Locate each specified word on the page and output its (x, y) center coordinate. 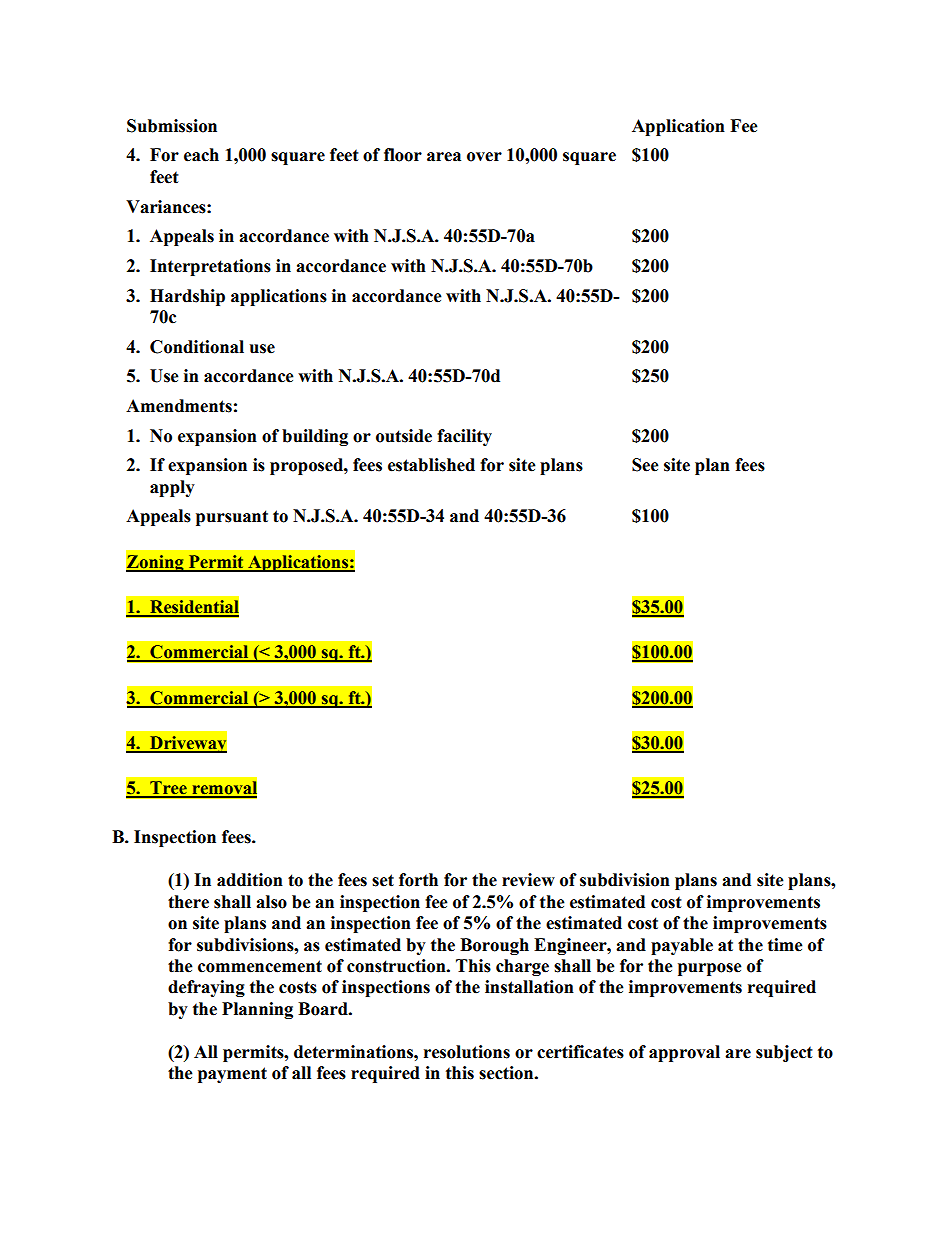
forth (418, 880)
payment (232, 1075)
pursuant (232, 518)
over (484, 157)
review (528, 880)
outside (404, 436)
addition (250, 880)
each (201, 155)
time (785, 945)
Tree (168, 789)
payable (682, 946)
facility (464, 437)
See (645, 465)
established (431, 465)
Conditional (197, 347)
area (444, 157)
